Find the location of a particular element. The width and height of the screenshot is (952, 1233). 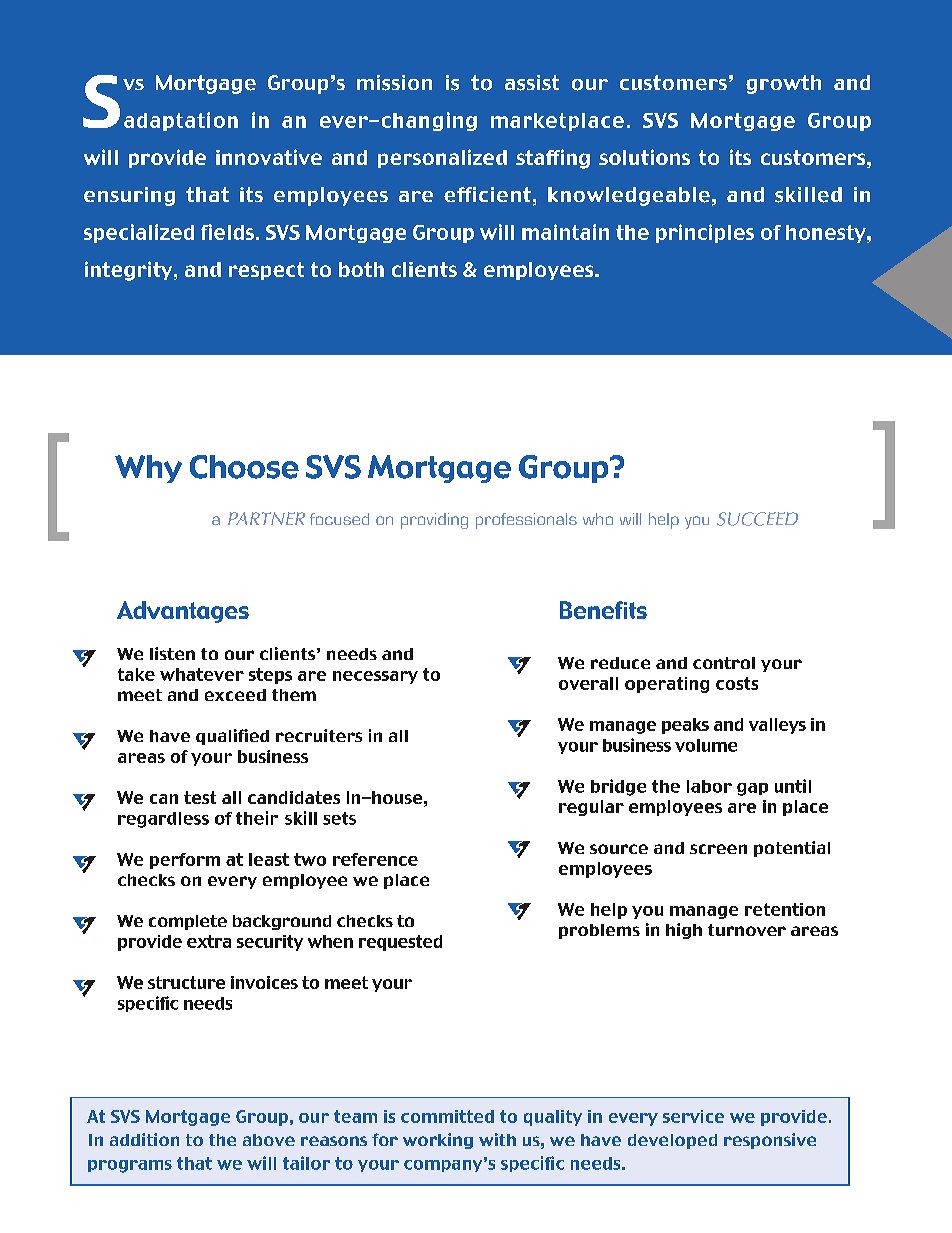

necessary is located at coordinates (375, 677).
